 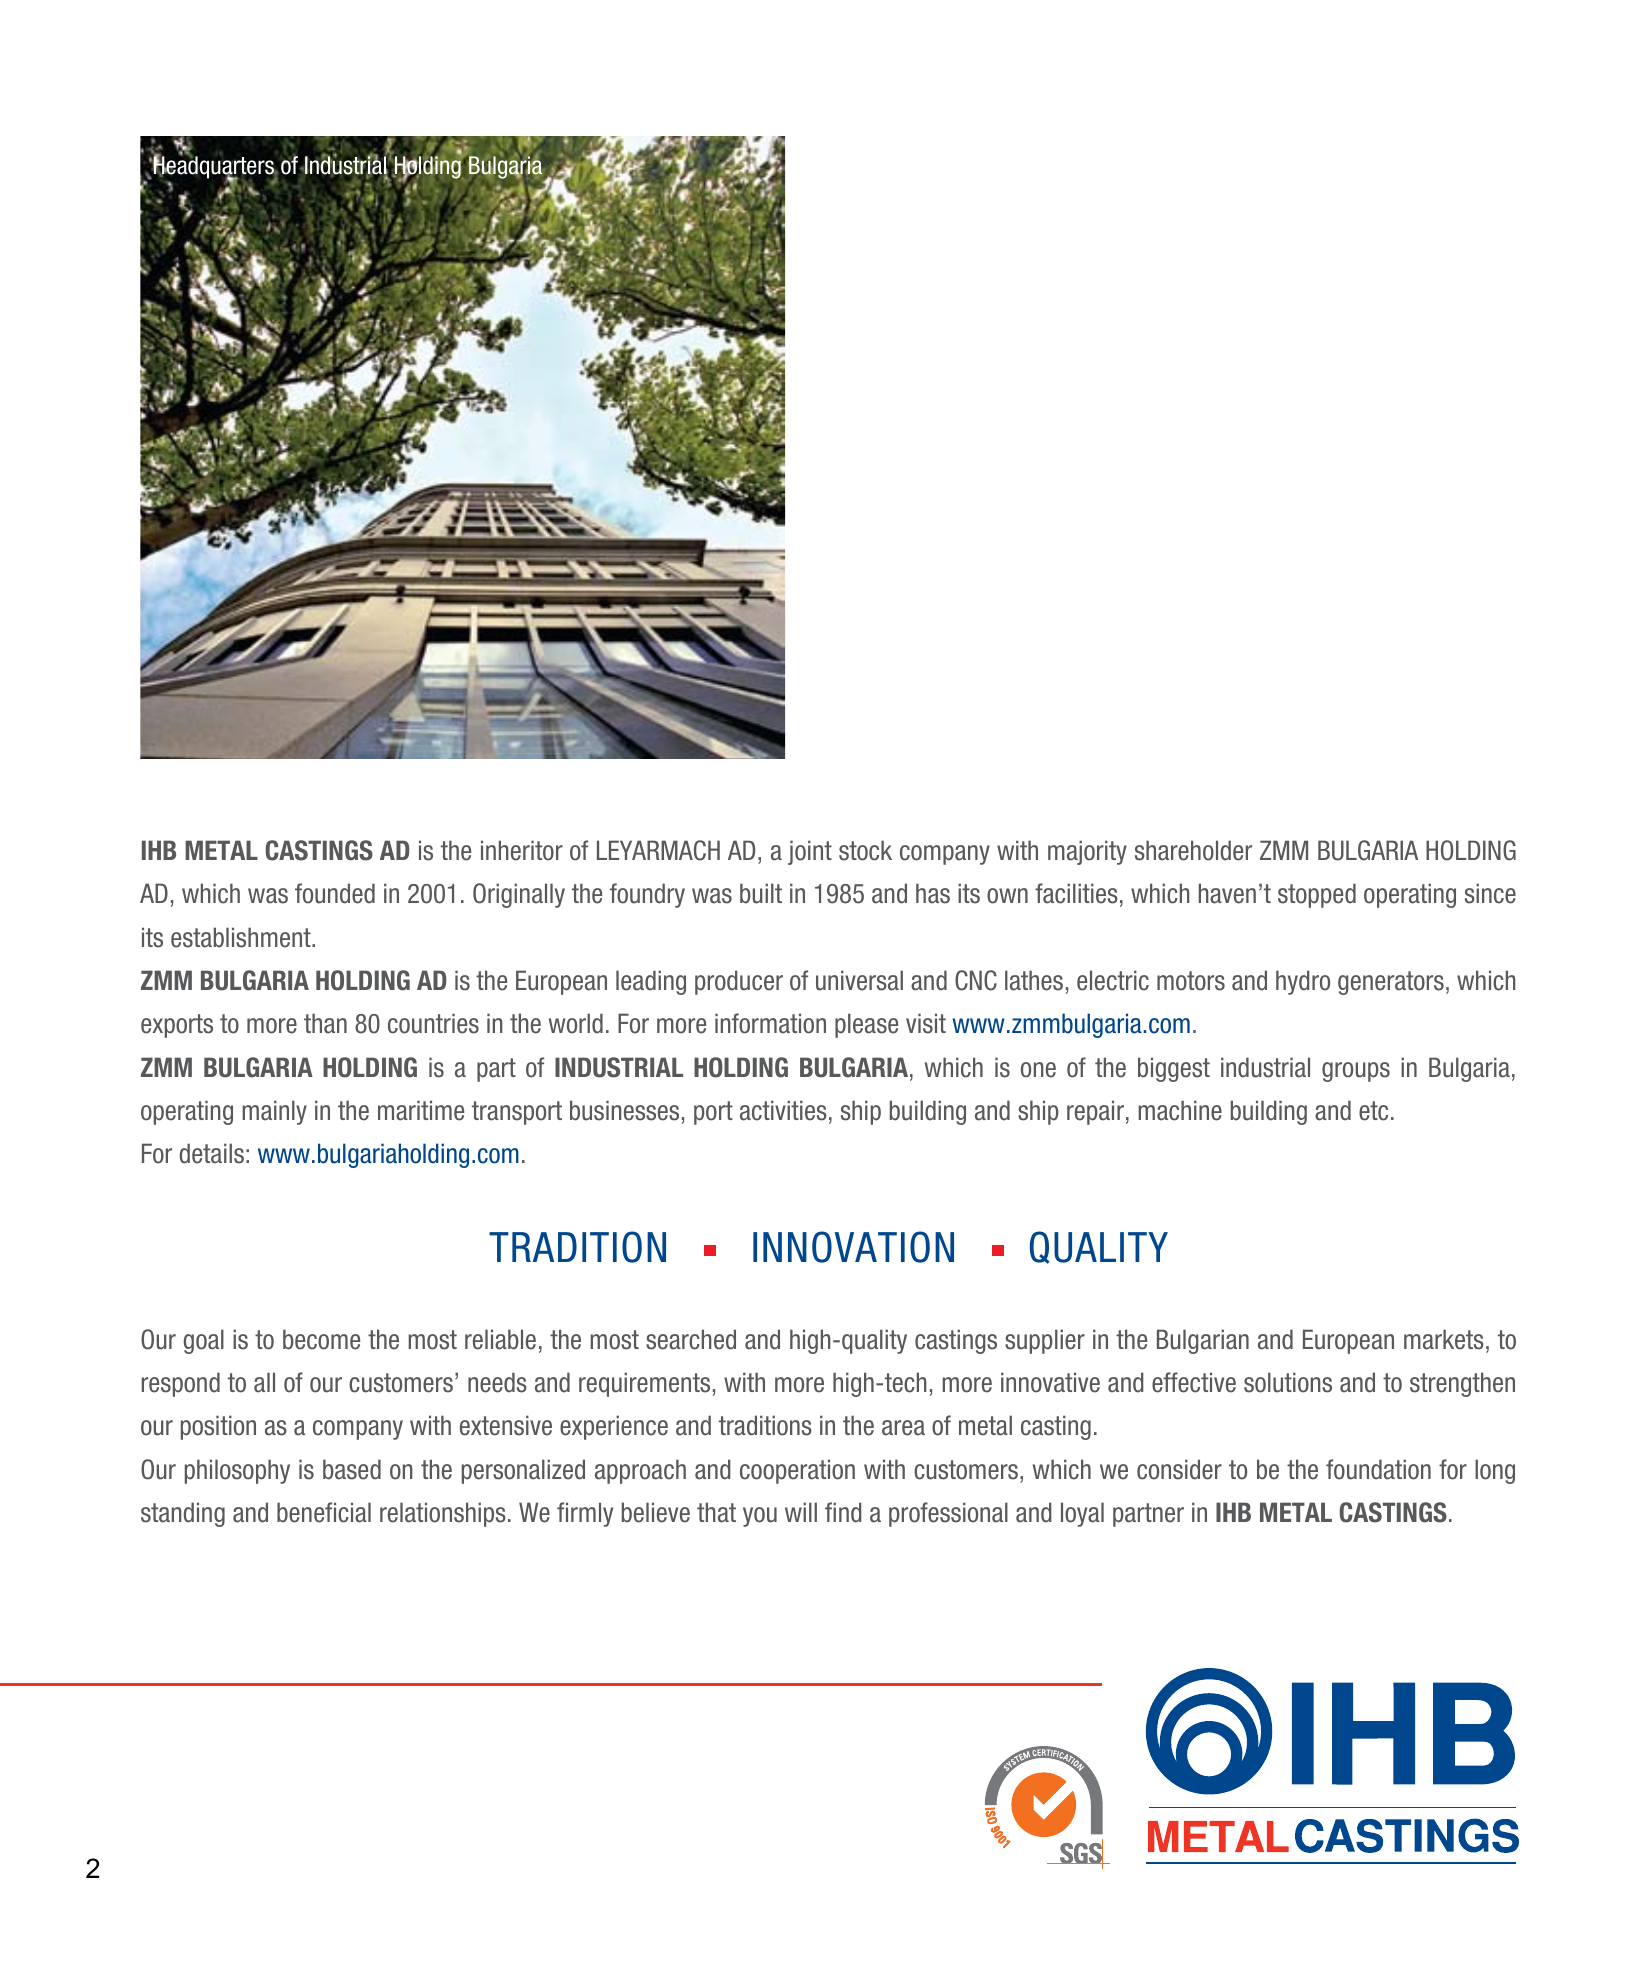 I want to click on beneficial, so click(x=324, y=1512).
